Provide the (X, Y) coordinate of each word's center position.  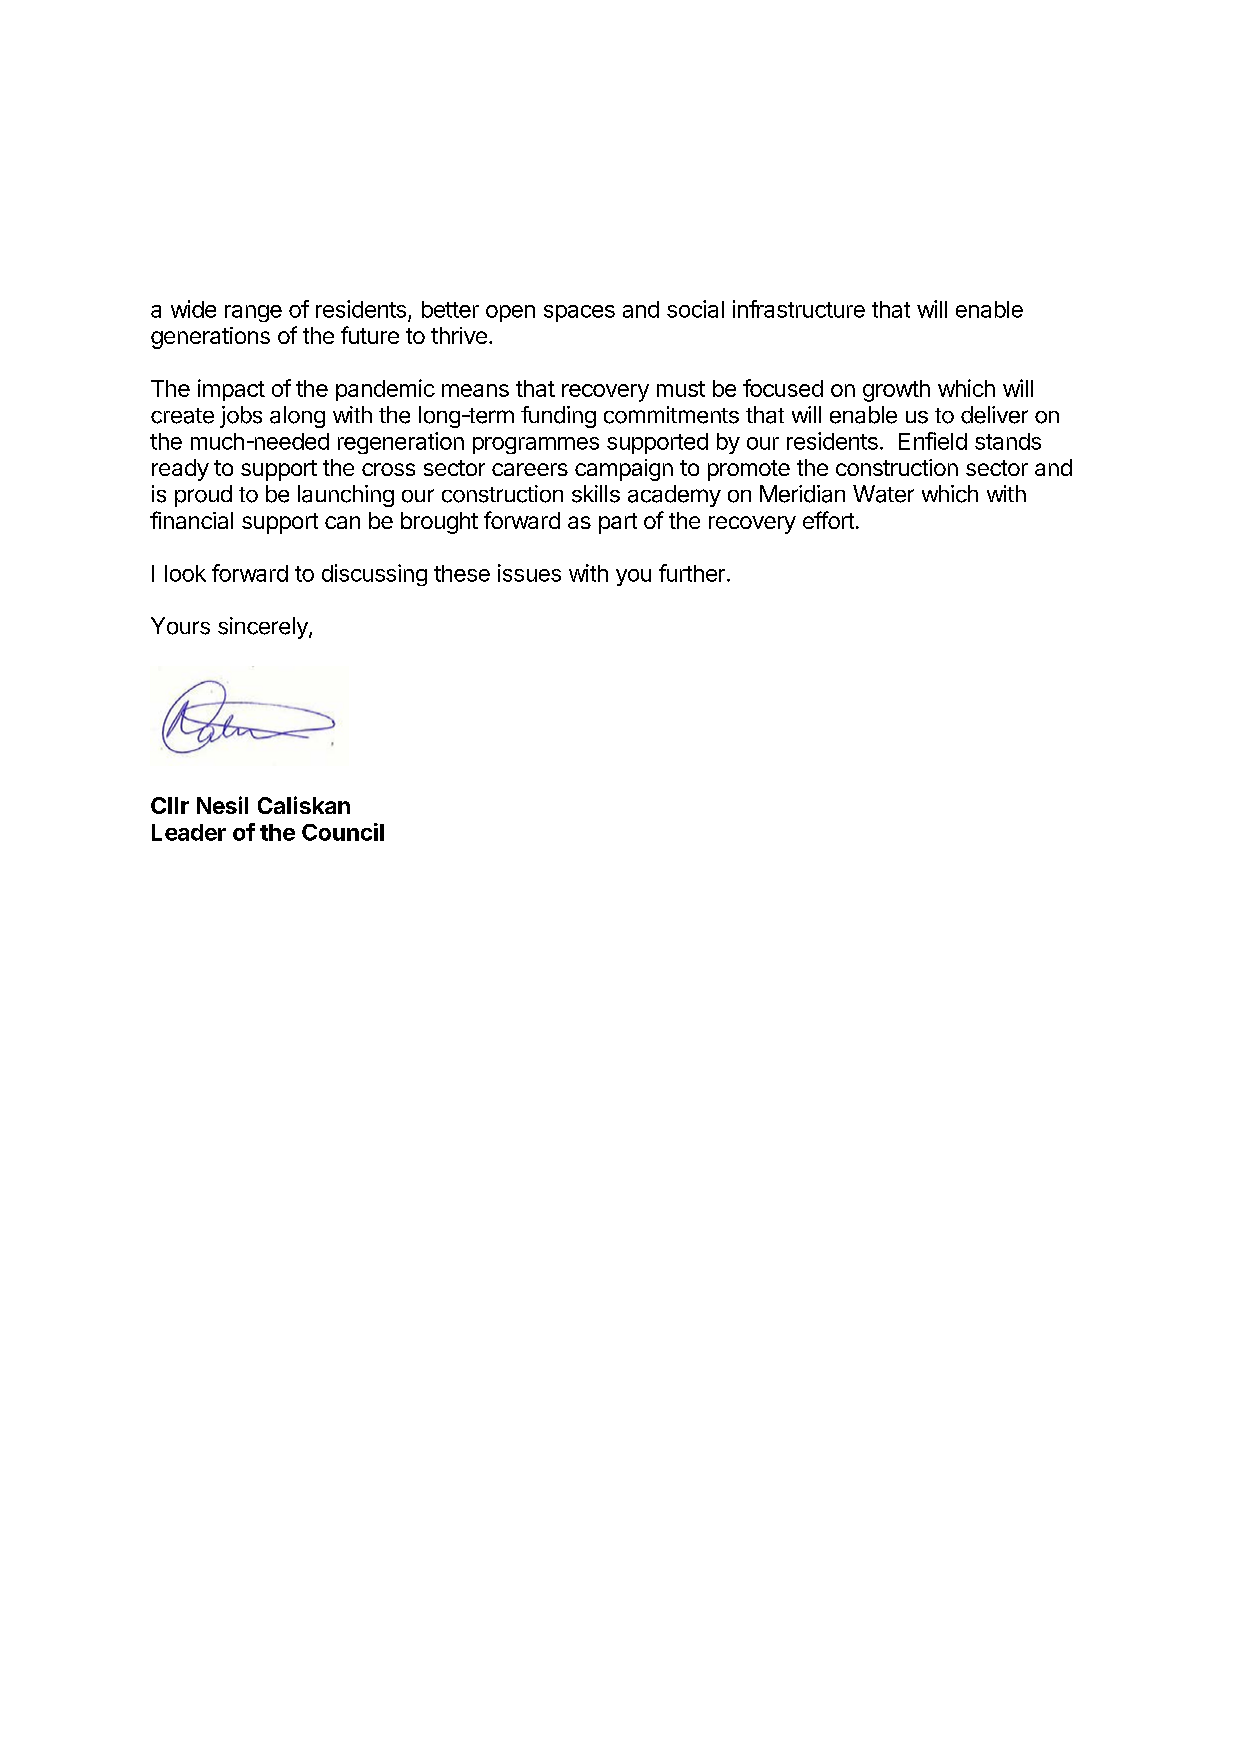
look (185, 573)
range (253, 313)
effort (828, 520)
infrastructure (799, 309)
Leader (189, 832)
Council (343, 832)
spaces (579, 313)
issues (529, 573)
